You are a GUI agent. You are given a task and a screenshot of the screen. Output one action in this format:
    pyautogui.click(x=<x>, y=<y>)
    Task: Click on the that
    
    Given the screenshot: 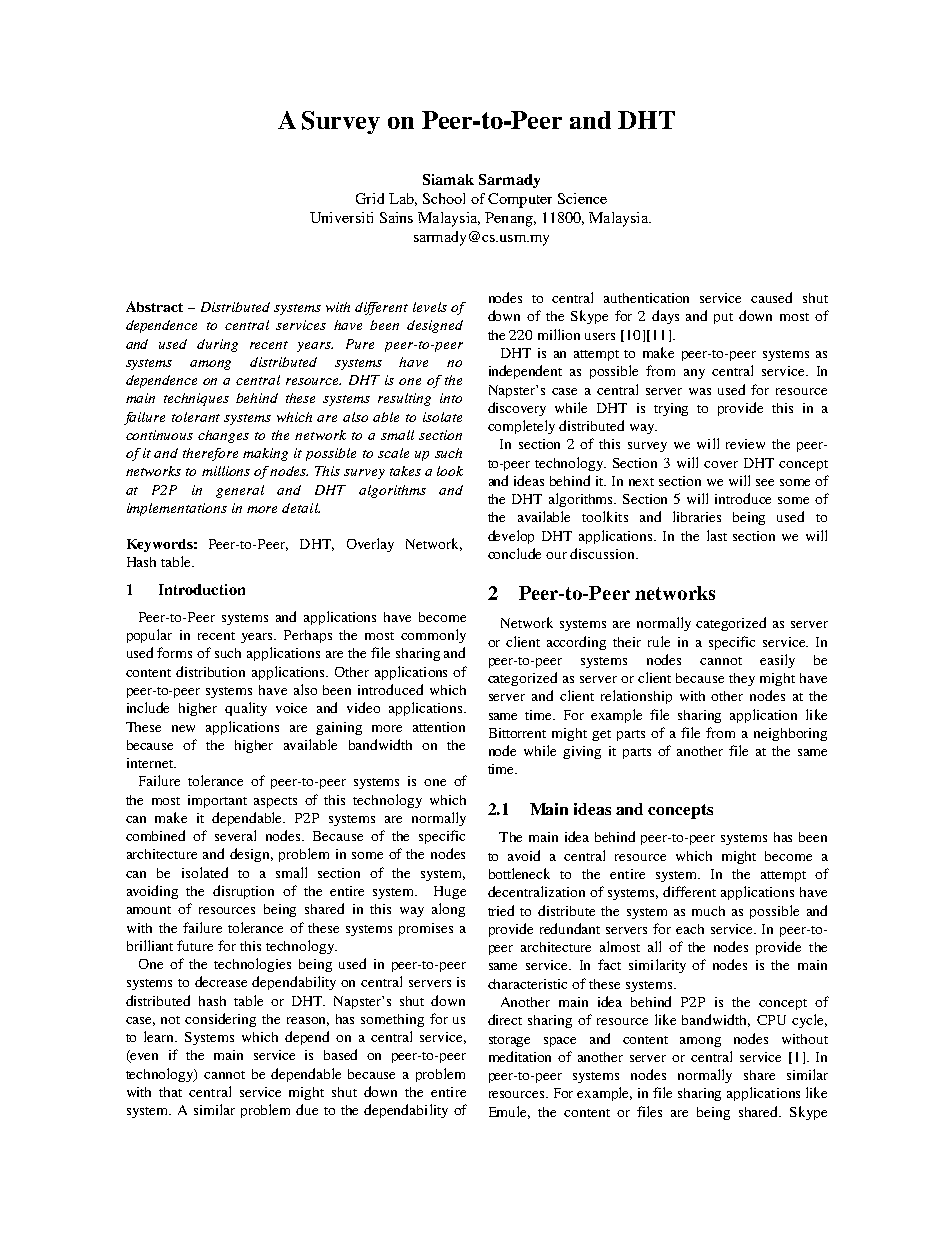 What is the action you would take?
    pyautogui.click(x=170, y=1092)
